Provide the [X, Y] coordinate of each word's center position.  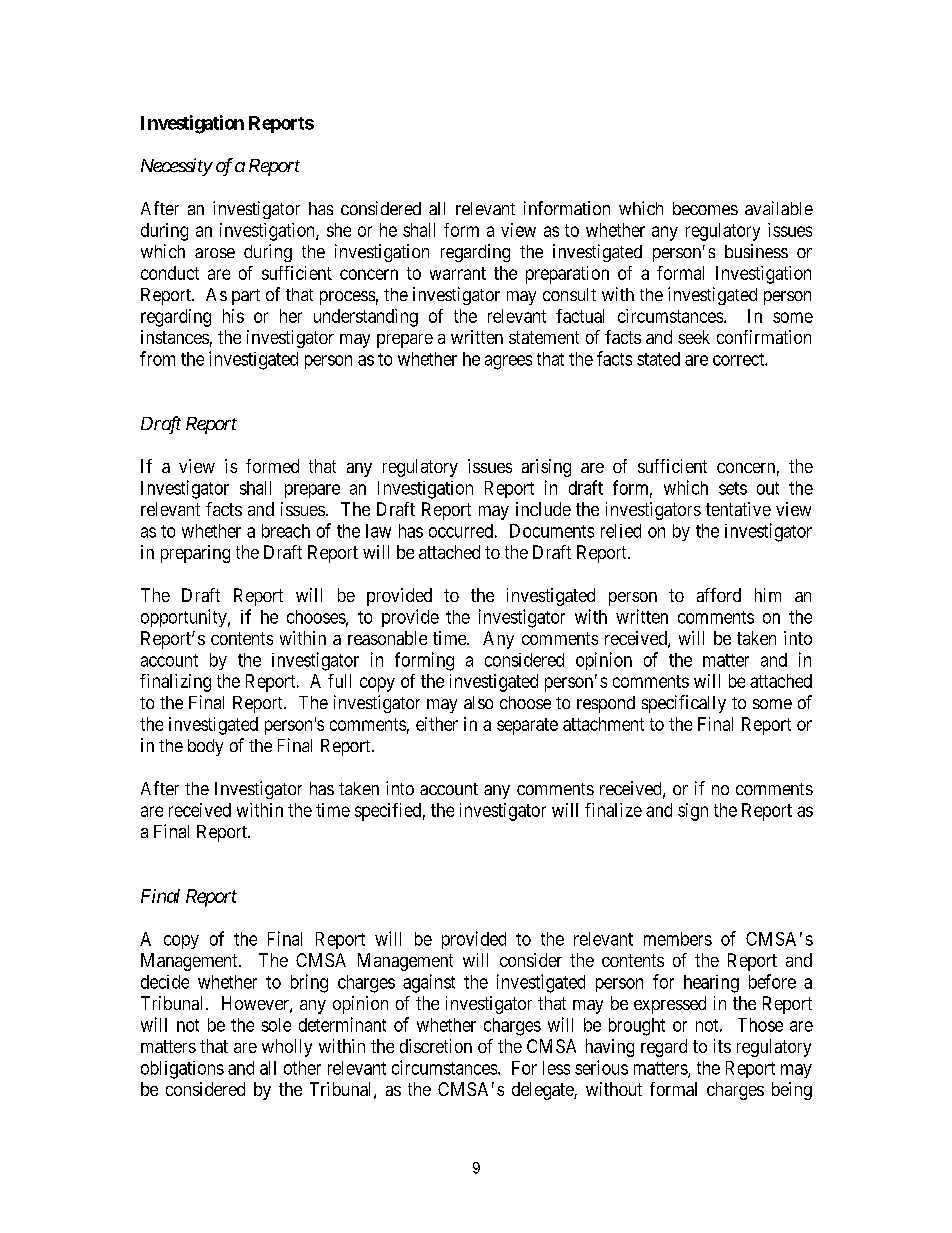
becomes [705, 208]
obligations [182, 1070]
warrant [458, 273]
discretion [436, 1046]
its [722, 1046]
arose [215, 253]
